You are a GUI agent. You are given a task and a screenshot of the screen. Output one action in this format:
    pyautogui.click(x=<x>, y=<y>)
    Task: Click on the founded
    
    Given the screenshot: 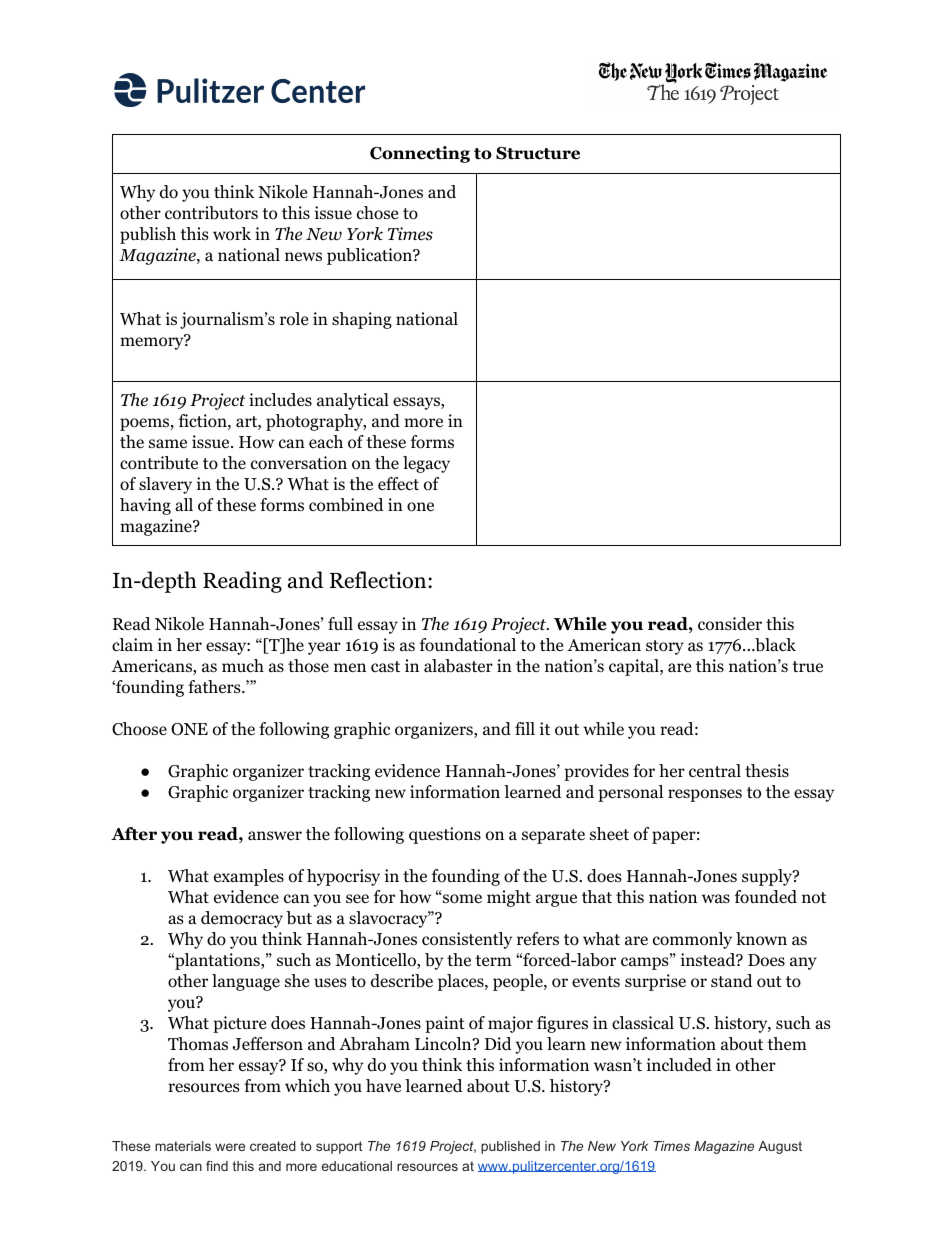 What is the action you would take?
    pyautogui.click(x=766, y=897)
